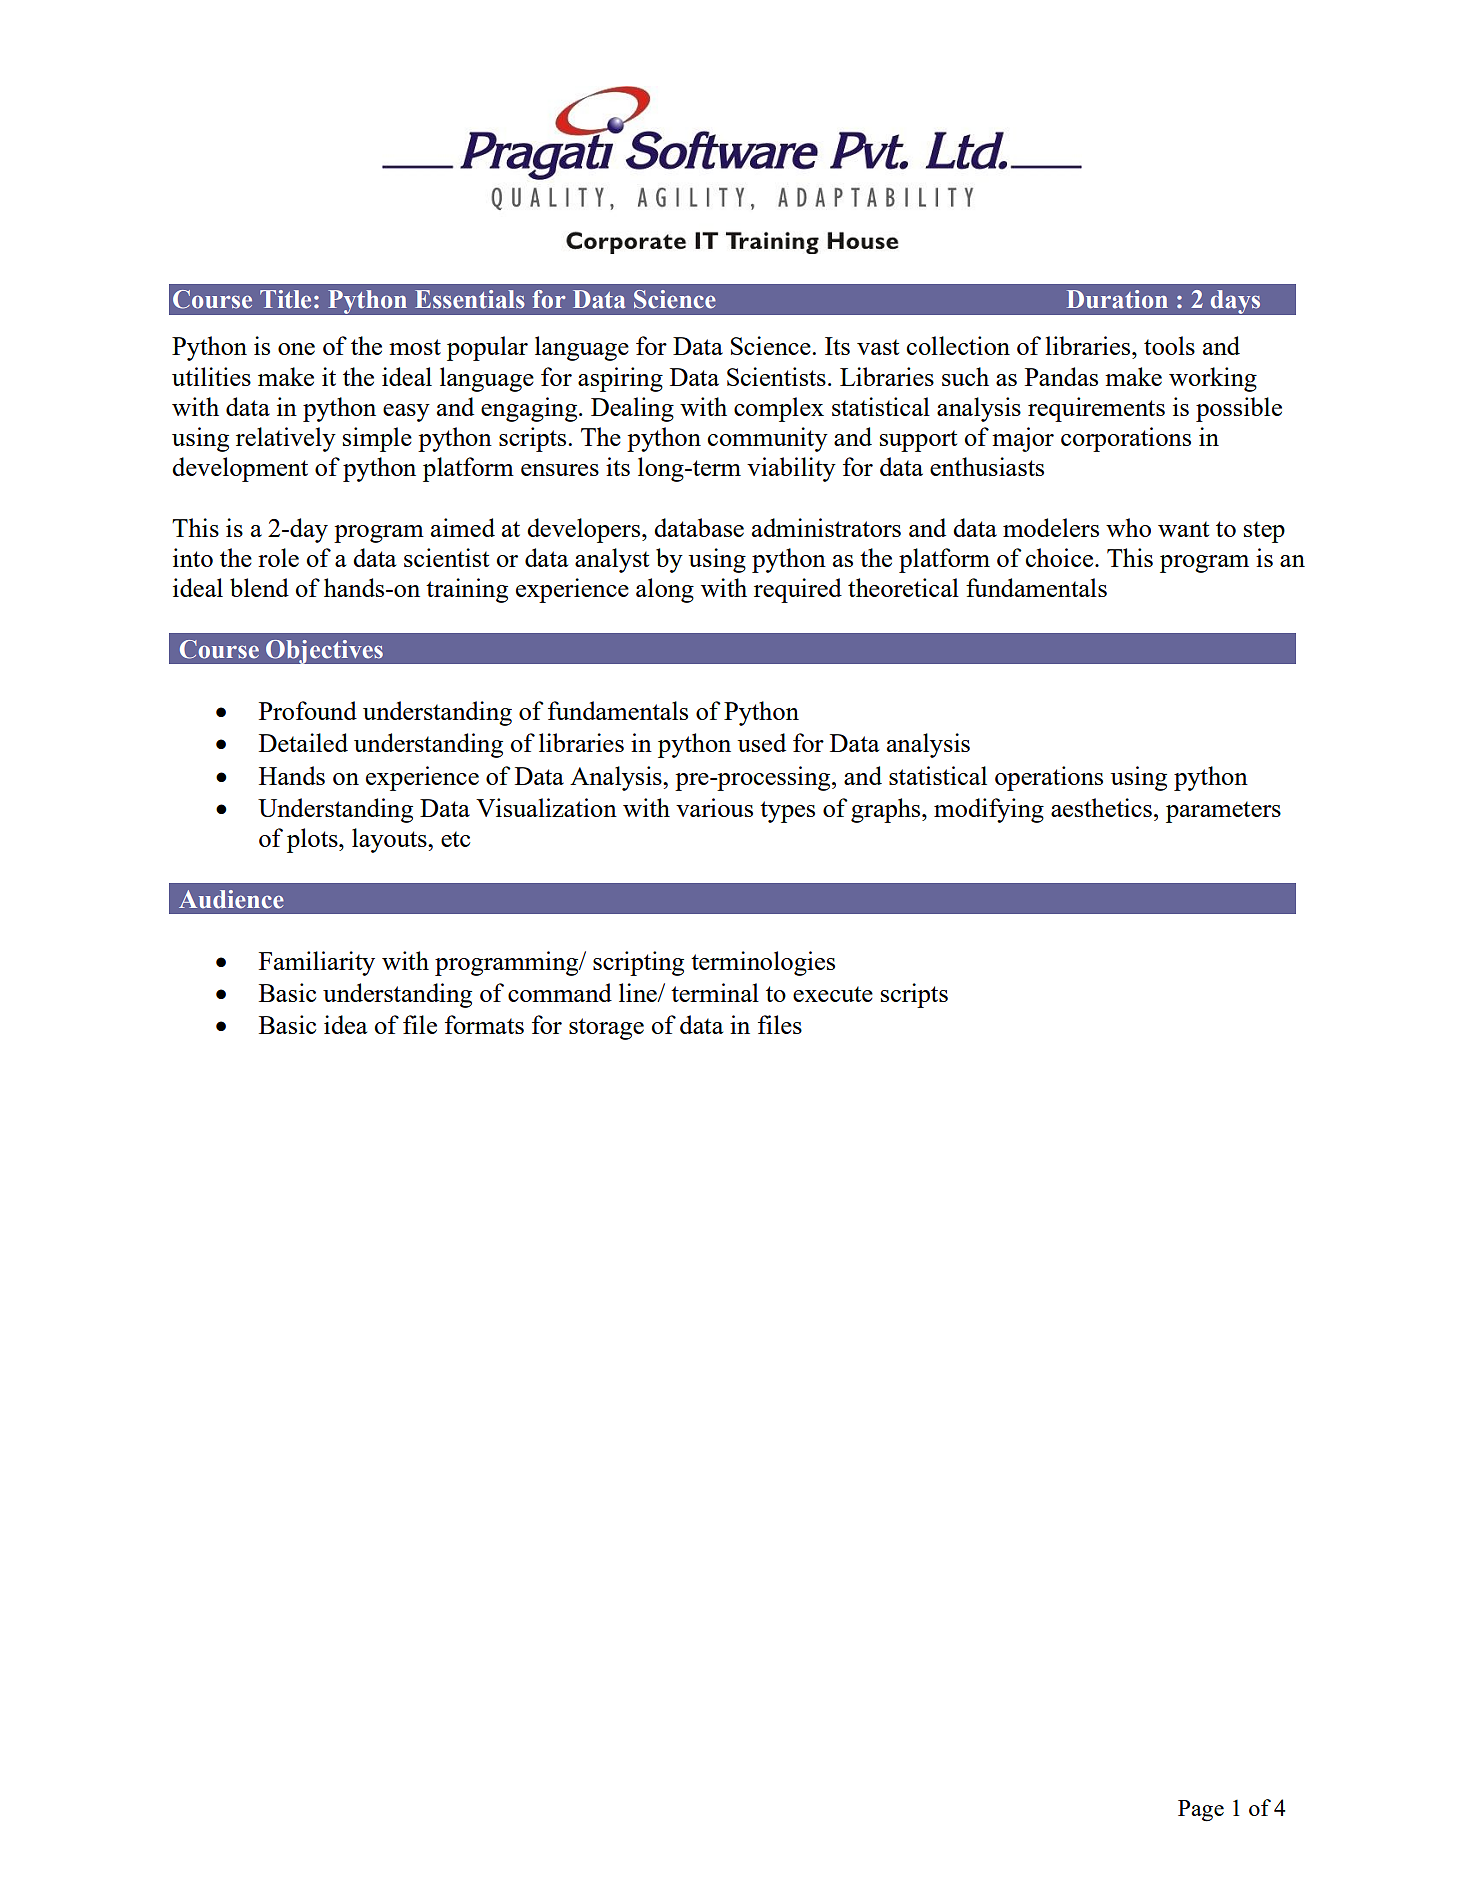 This screenshot has height=1894, width=1464. I want to click on plots, so click(313, 840).
